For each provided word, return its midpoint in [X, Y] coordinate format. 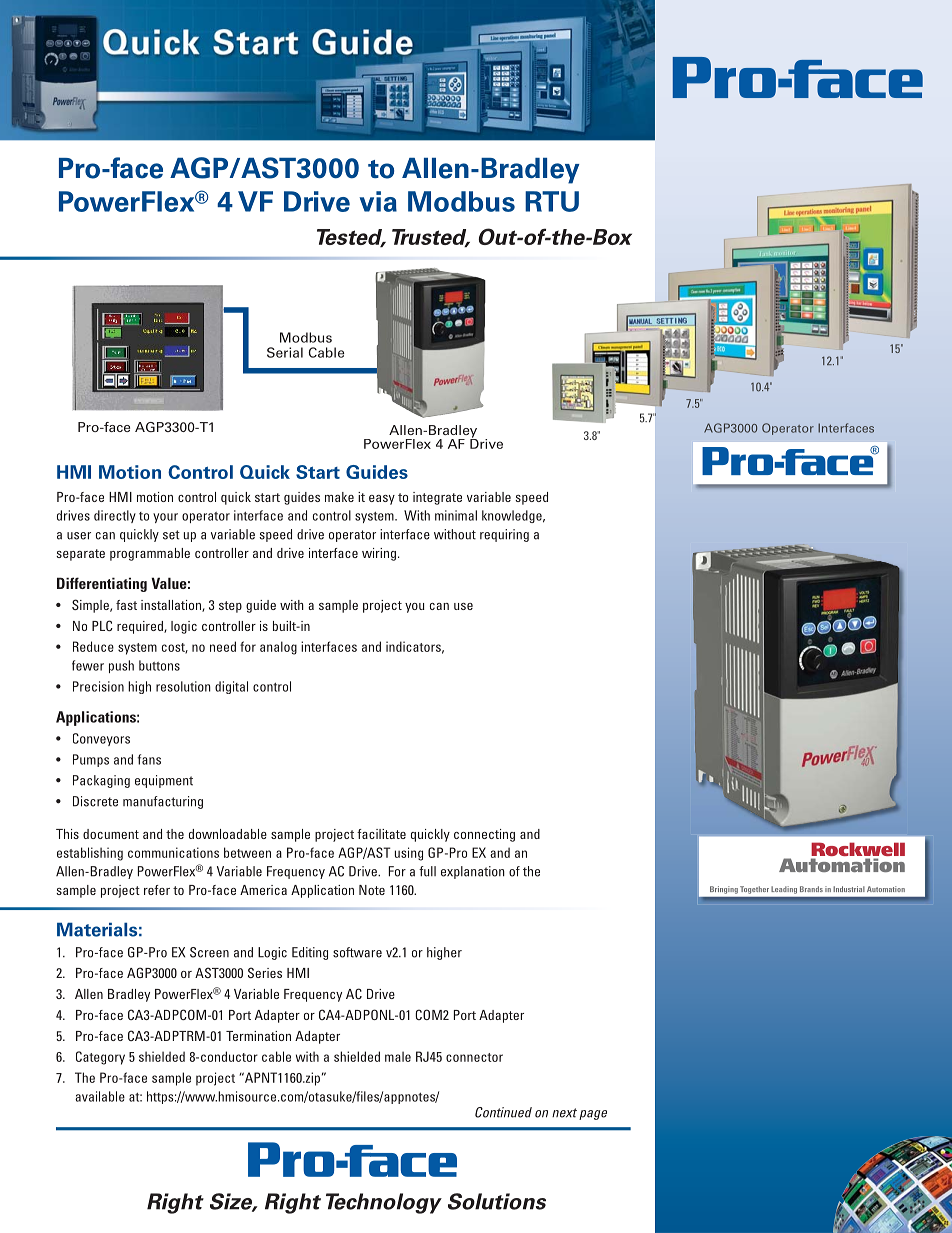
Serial [285, 352]
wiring [379, 554]
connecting [484, 835]
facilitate [381, 834]
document [111, 834]
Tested [351, 238]
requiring [504, 535]
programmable [150, 554]
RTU [552, 201]
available [100, 1096]
